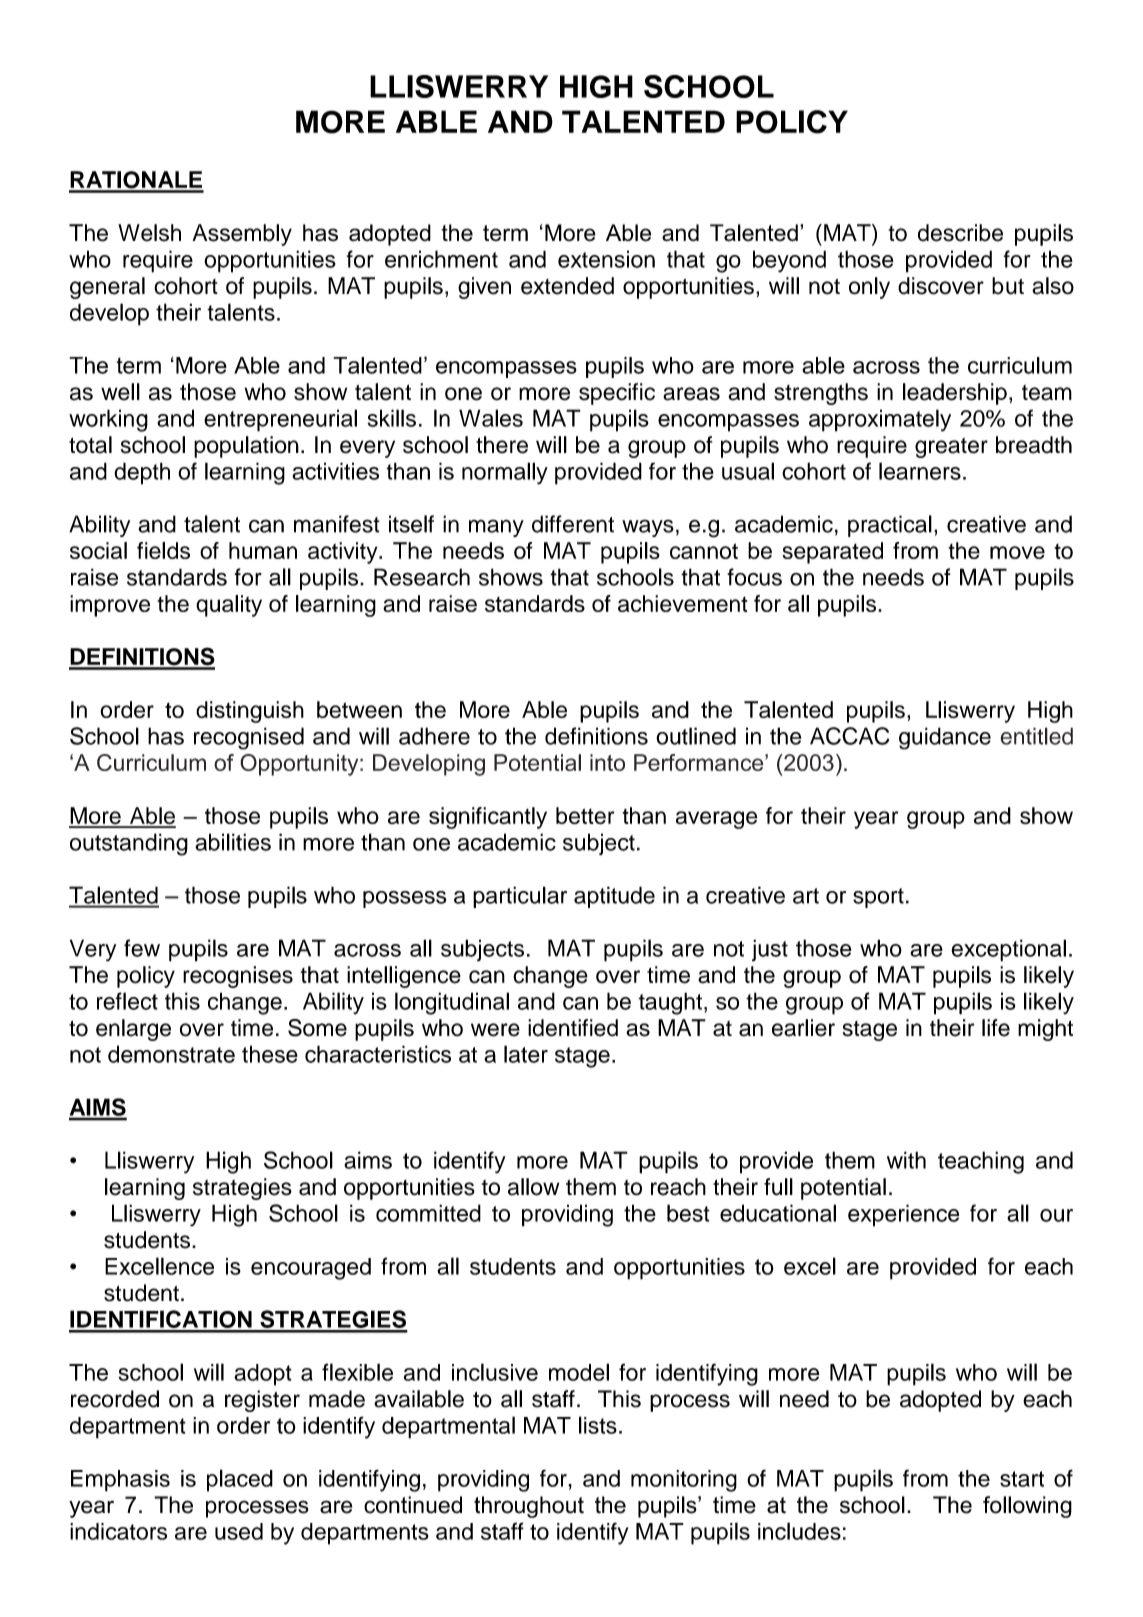 The width and height of the screenshot is (1143, 1617). What do you see at coordinates (233, 842) in the screenshot?
I see `abilities` at bounding box center [233, 842].
